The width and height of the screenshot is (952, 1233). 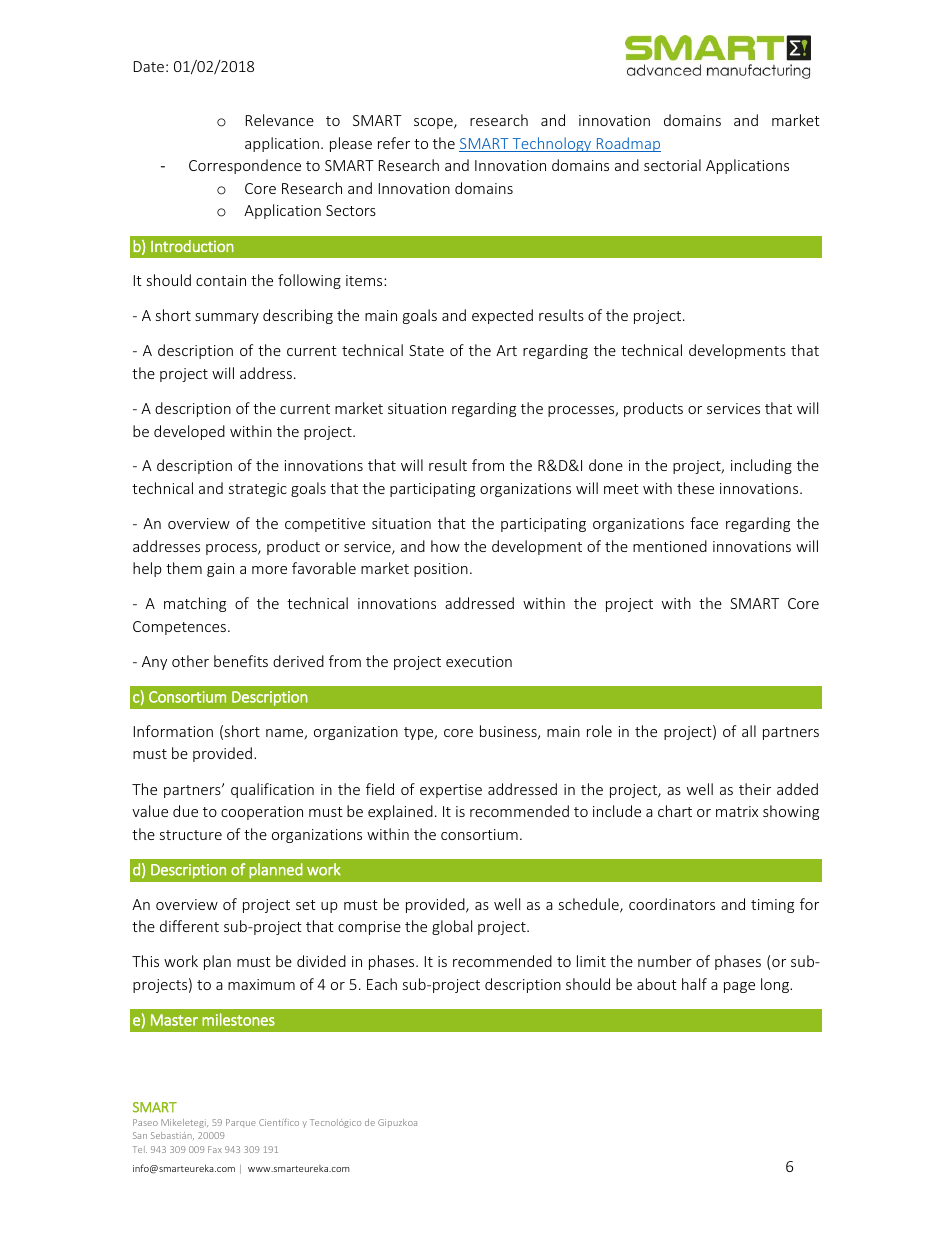 What do you see at coordinates (258, 490) in the screenshot?
I see `strategic` at bounding box center [258, 490].
